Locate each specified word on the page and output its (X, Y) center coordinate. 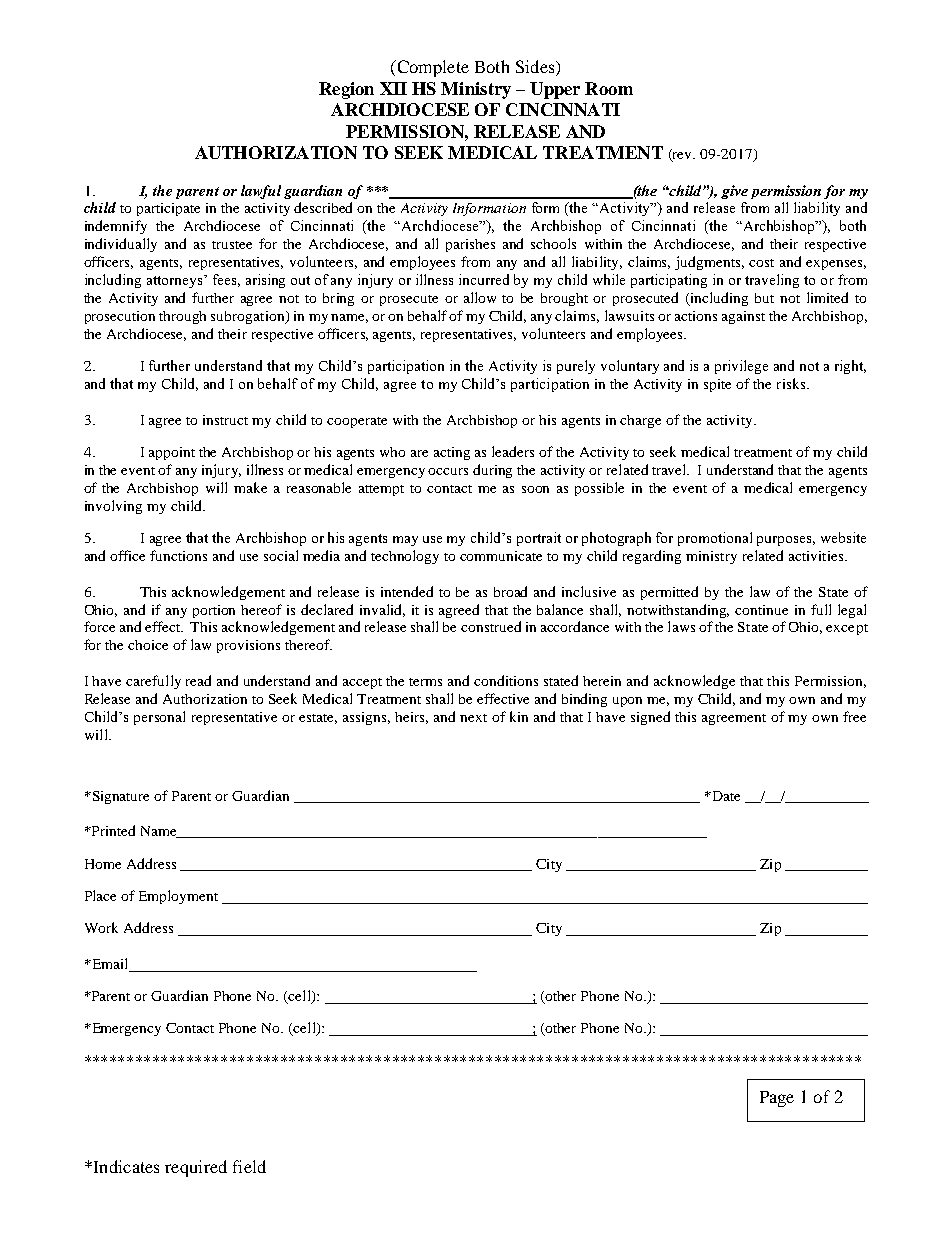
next (473, 718)
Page (777, 1099)
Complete (432, 68)
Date (724, 796)
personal (159, 718)
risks (792, 383)
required (196, 1168)
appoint (172, 453)
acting (452, 453)
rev (683, 157)
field (249, 1166)
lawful (261, 192)
